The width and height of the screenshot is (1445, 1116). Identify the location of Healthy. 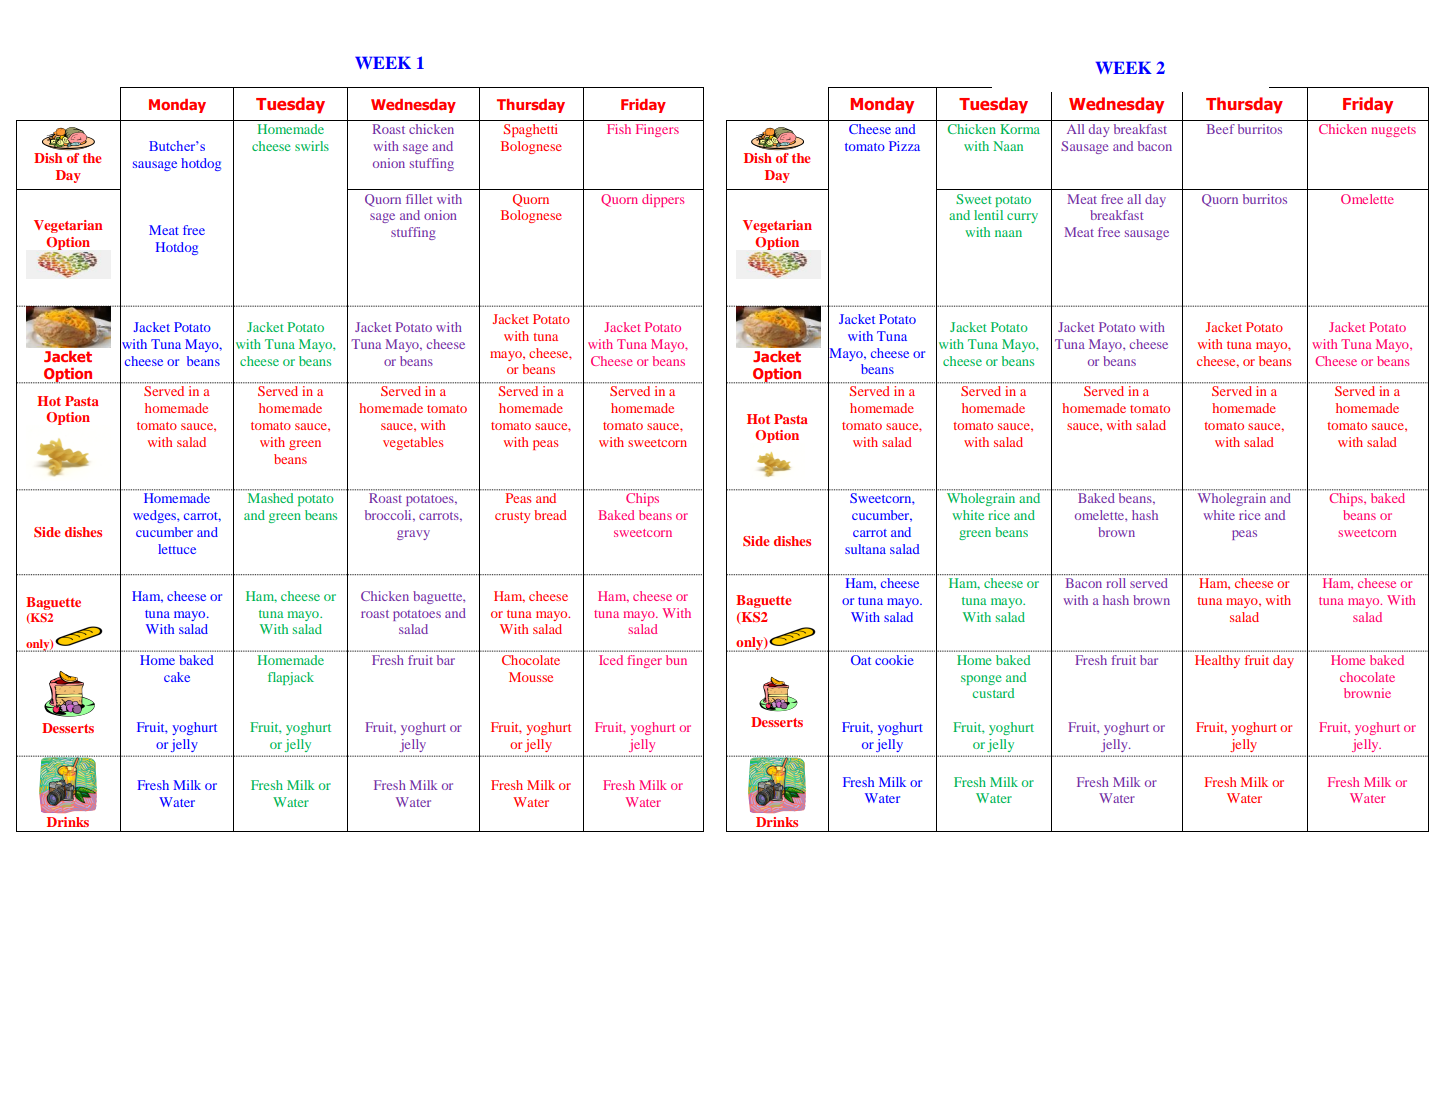
(1217, 661).
